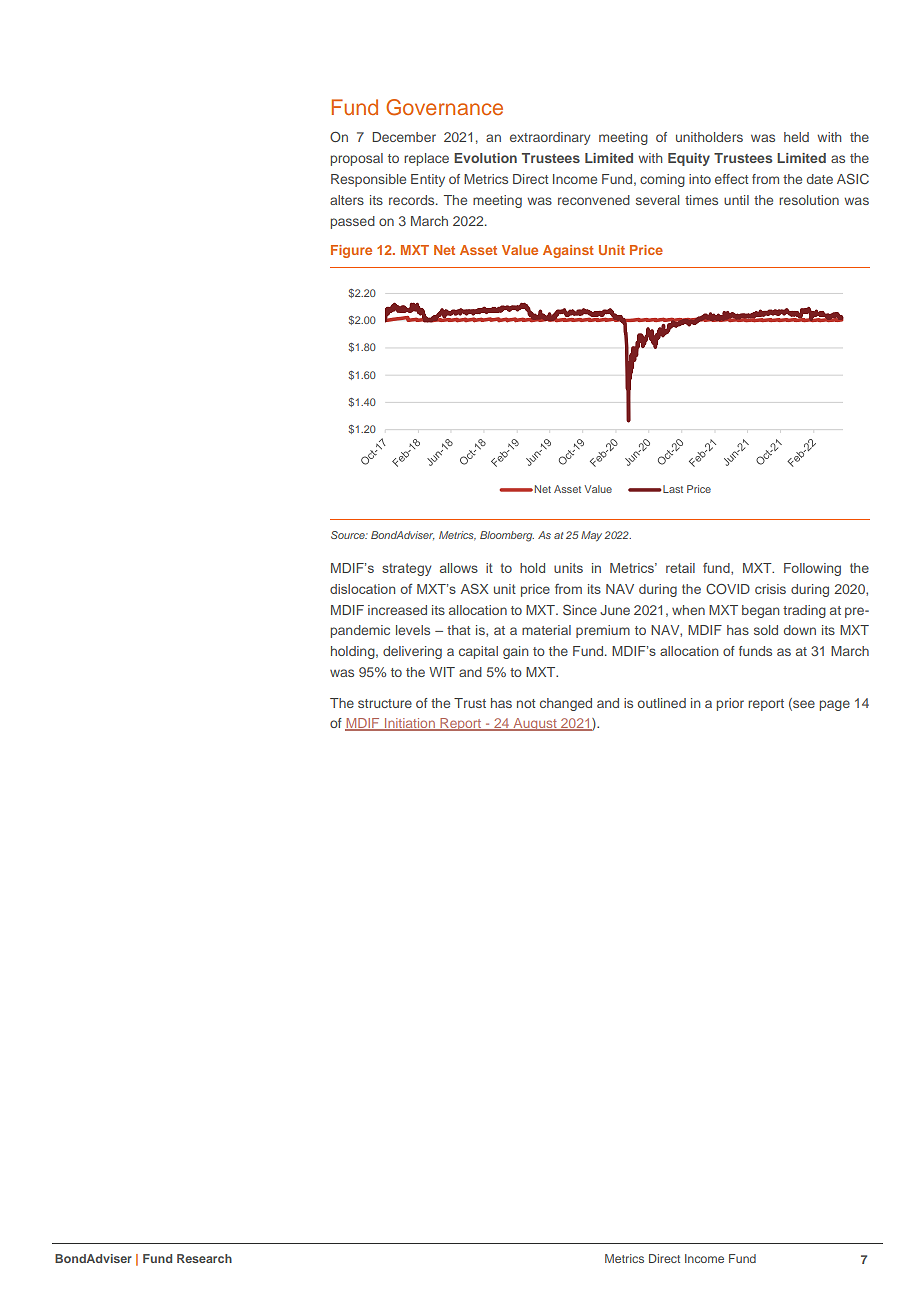  I want to click on proposal, so click(357, 159).
